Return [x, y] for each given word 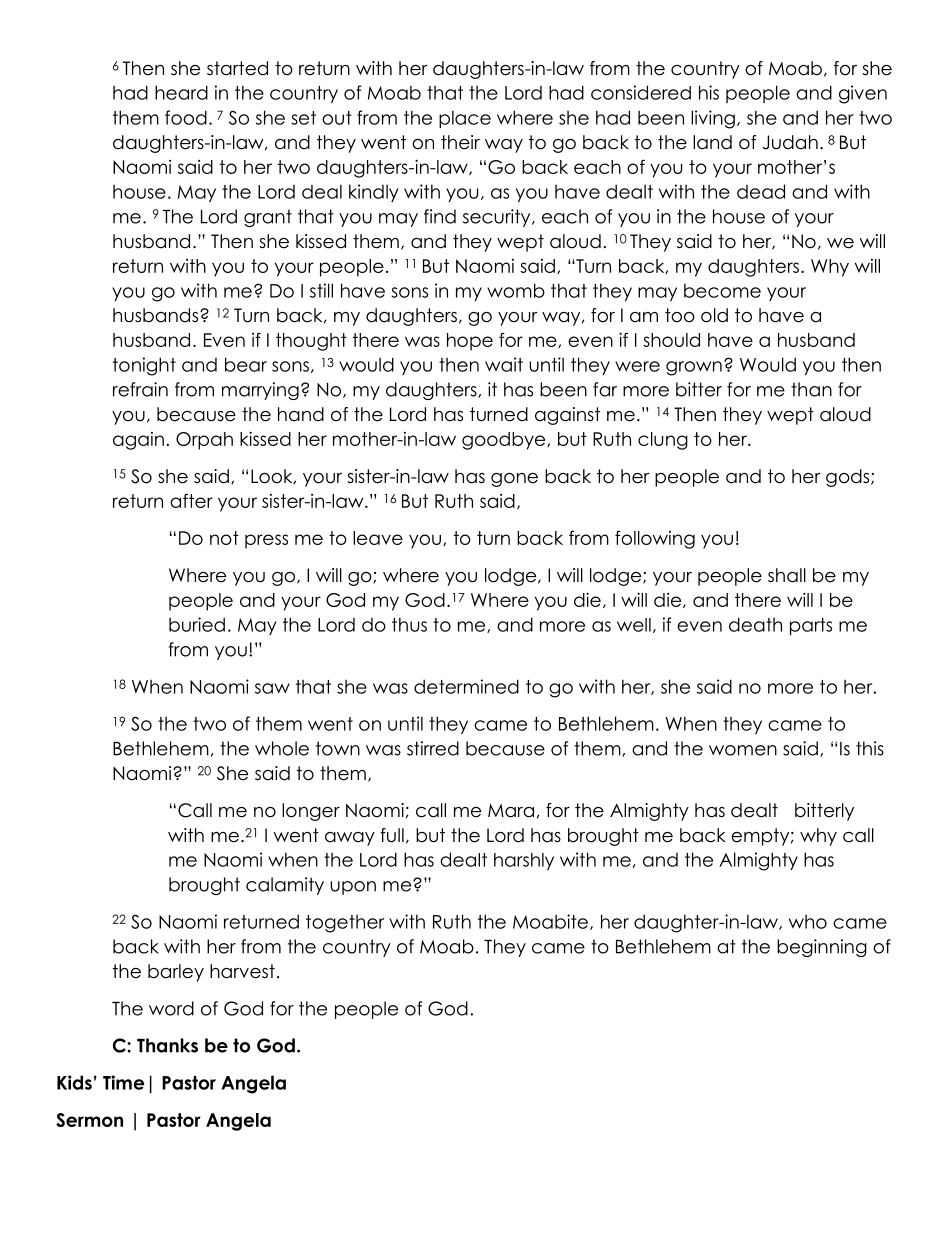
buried [197, 624]
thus [409, 624]
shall [787, 575]
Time [123, 1082]
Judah [790, 142]
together [345, 924]
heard [181, 92]
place [465, 119]
